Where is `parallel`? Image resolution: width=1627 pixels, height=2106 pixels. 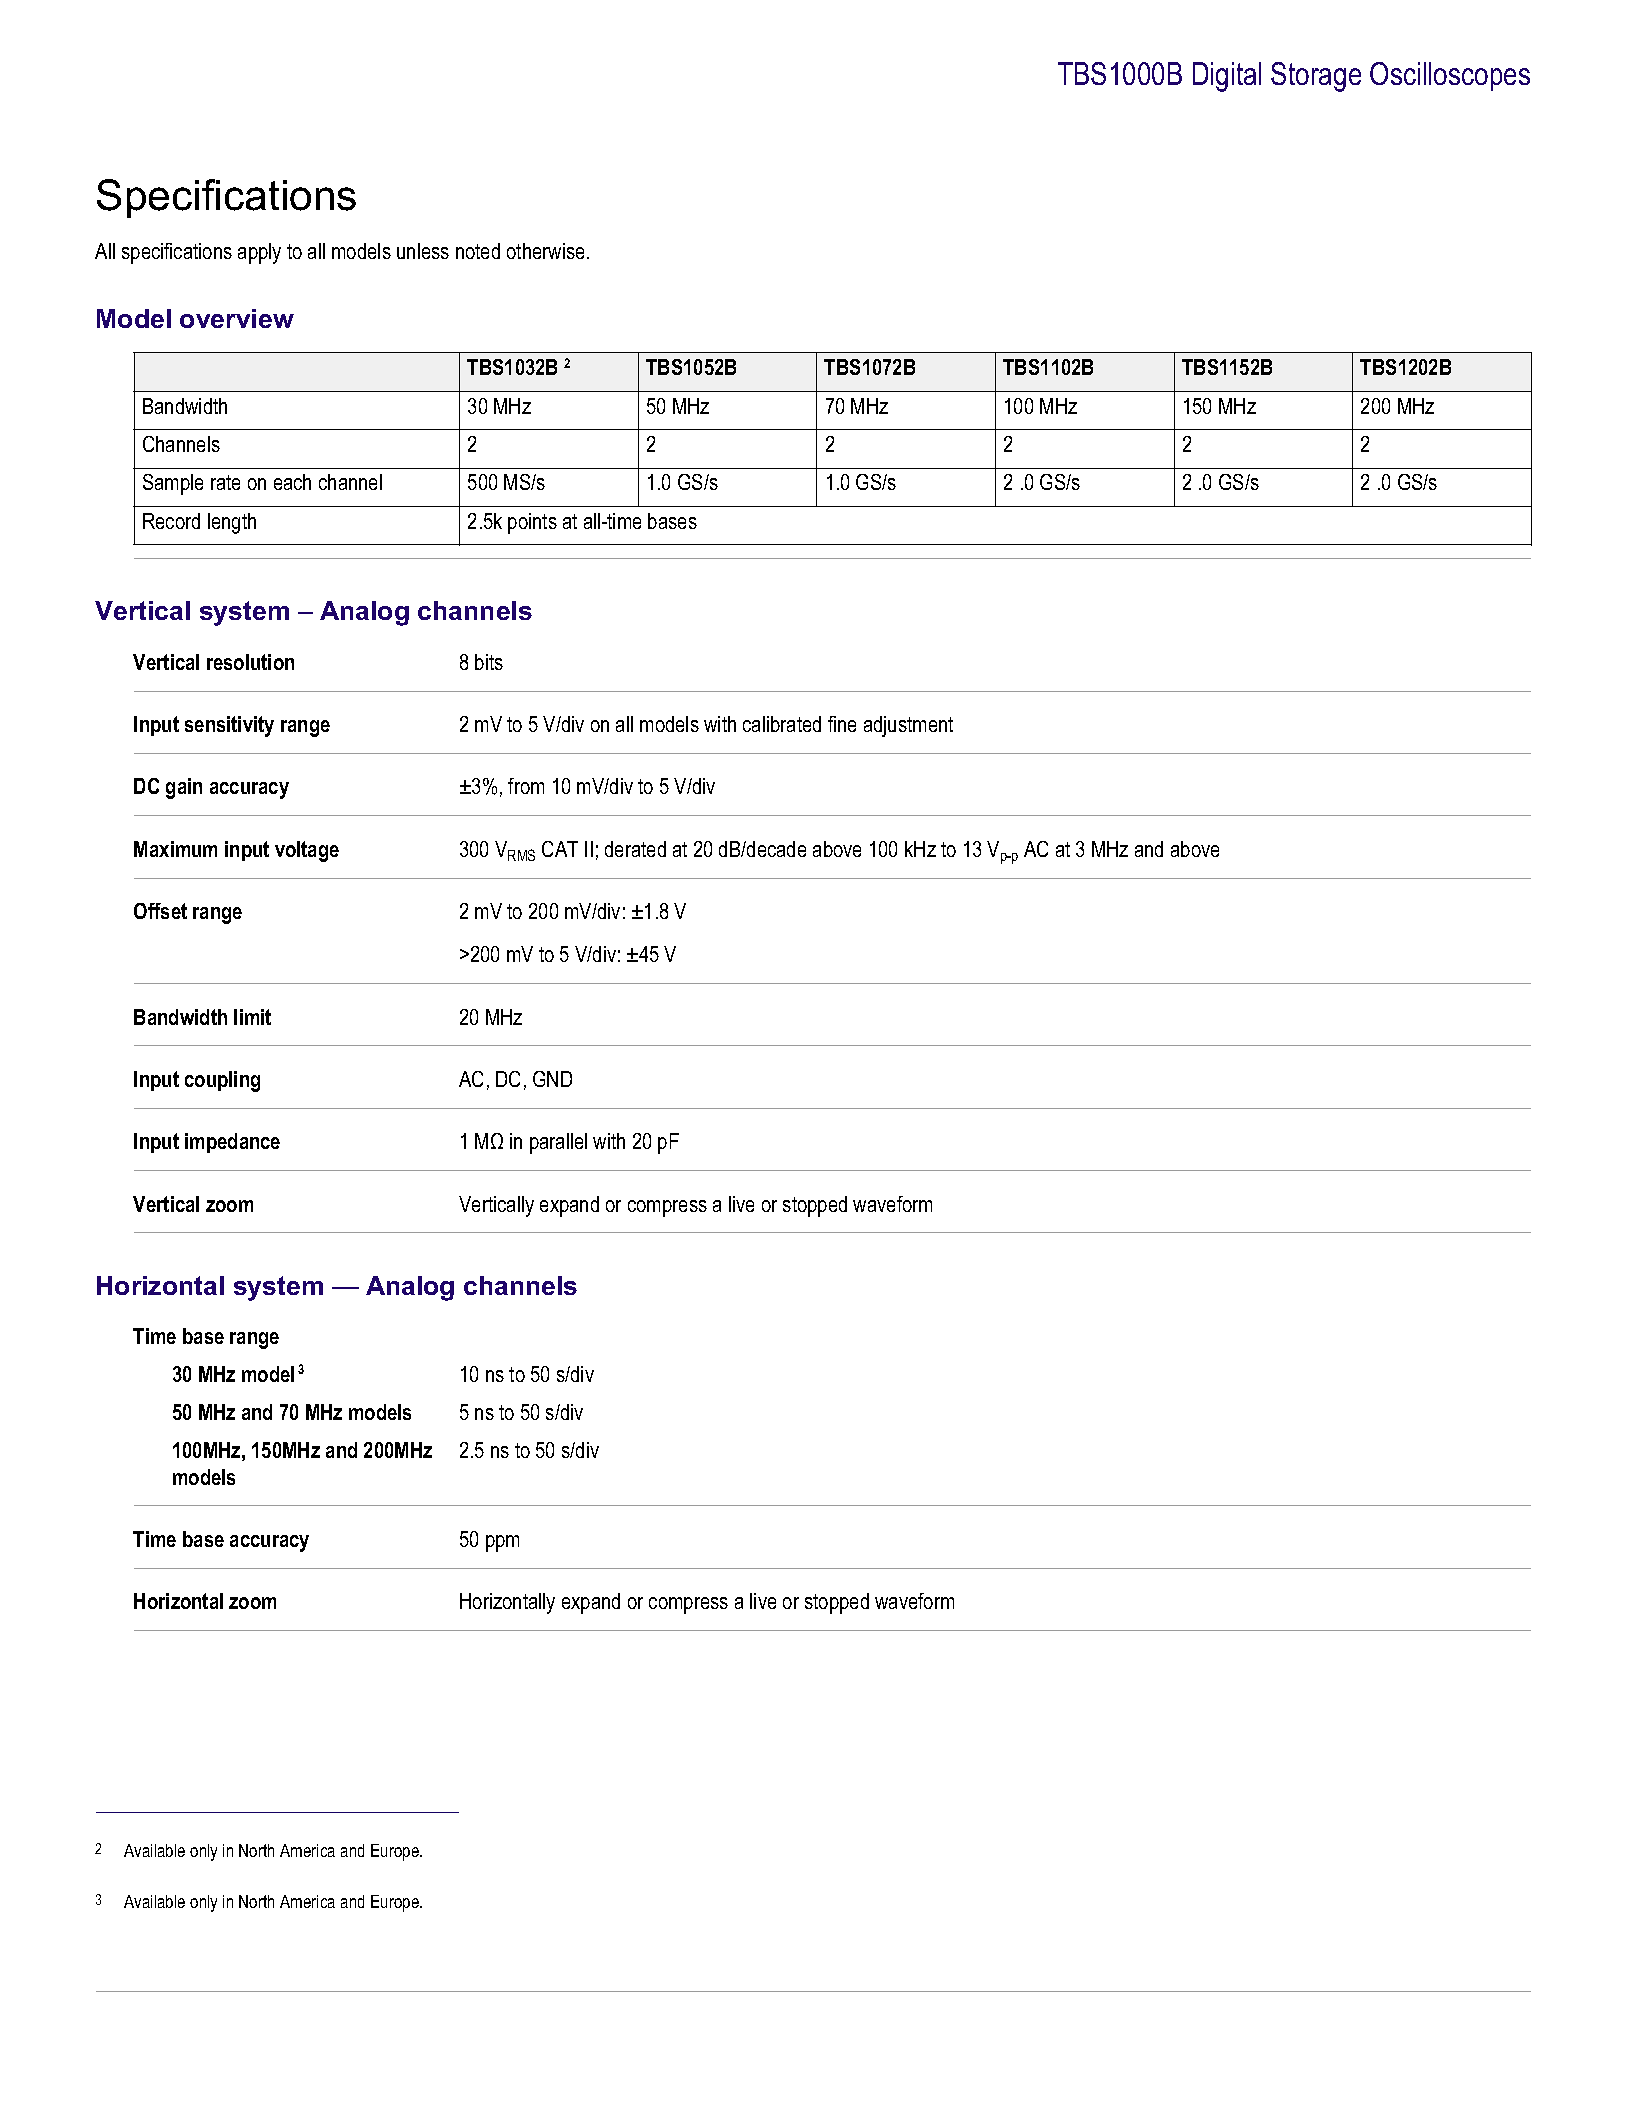 parallel is located at coordinates (558, 1143).
